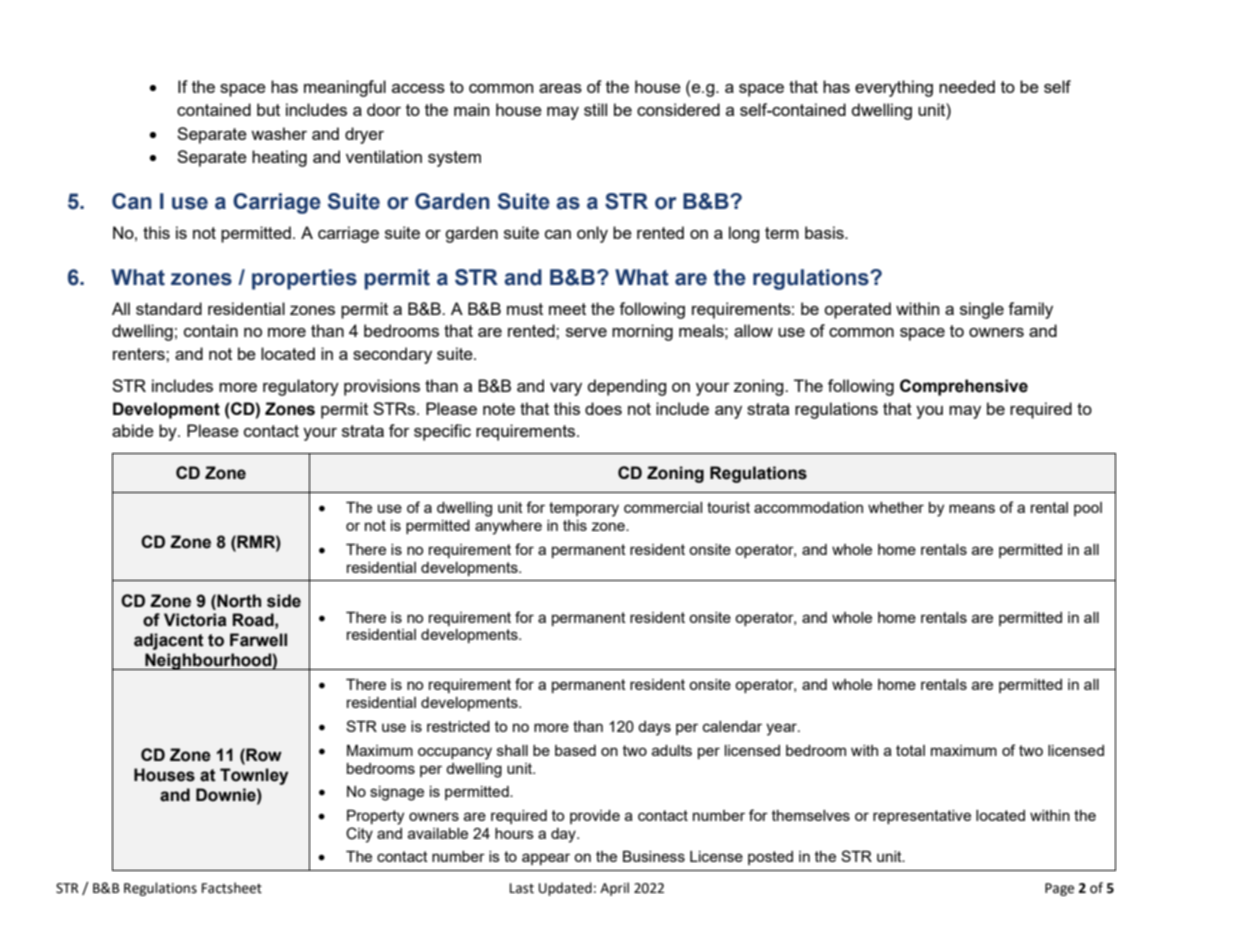 This page has width=1233, height=952. Describe the element at coordinates (359, 835) in the page. I see `City` at that location.
